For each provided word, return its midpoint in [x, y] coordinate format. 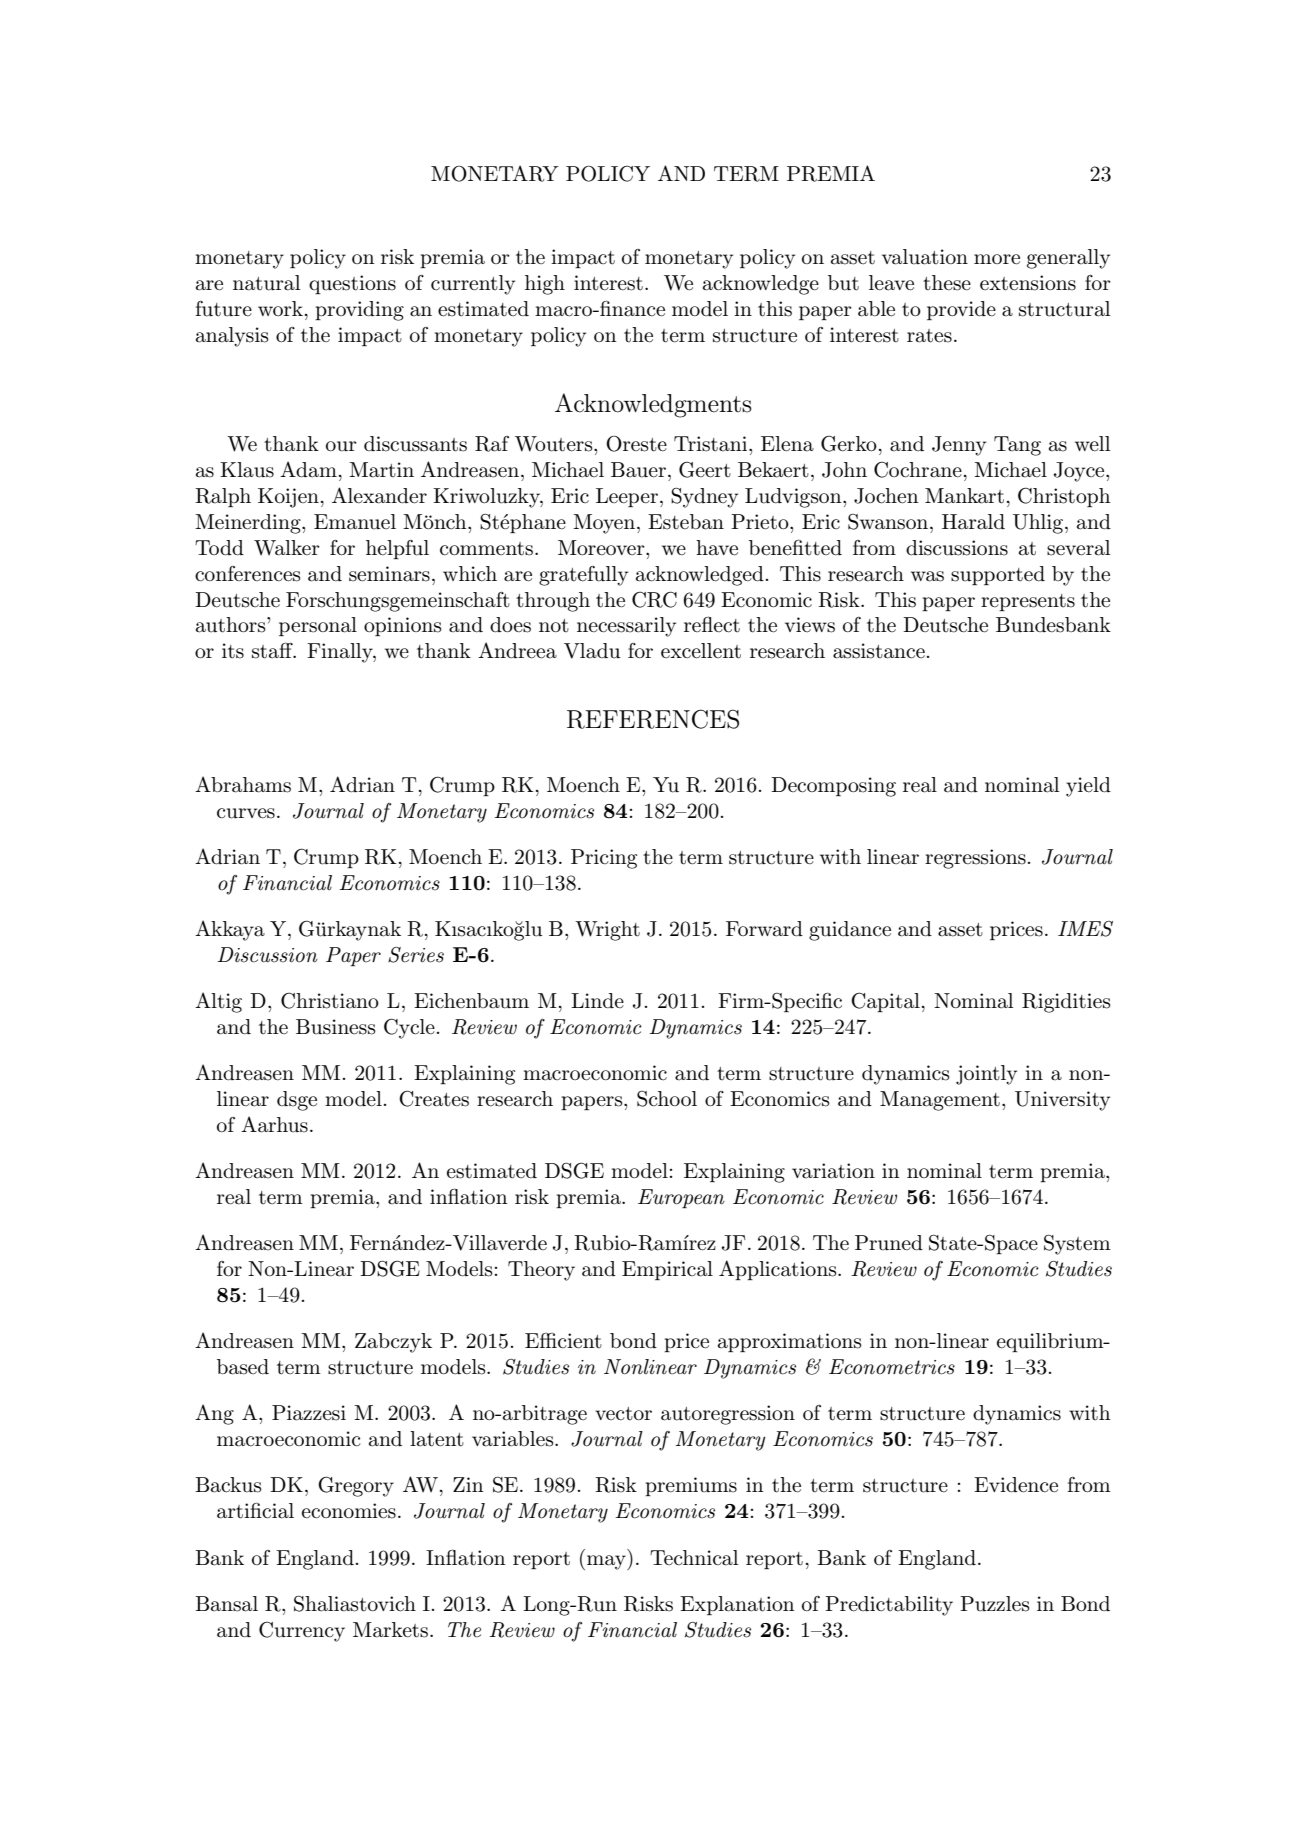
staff [273, 651]
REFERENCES [653, 719]
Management [940, 1101]
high [545, 285]
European [681, 1198]
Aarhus [274, 1124]
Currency [302, 1631]
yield [1088, 787]
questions [352, 284]
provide [961, 310]
